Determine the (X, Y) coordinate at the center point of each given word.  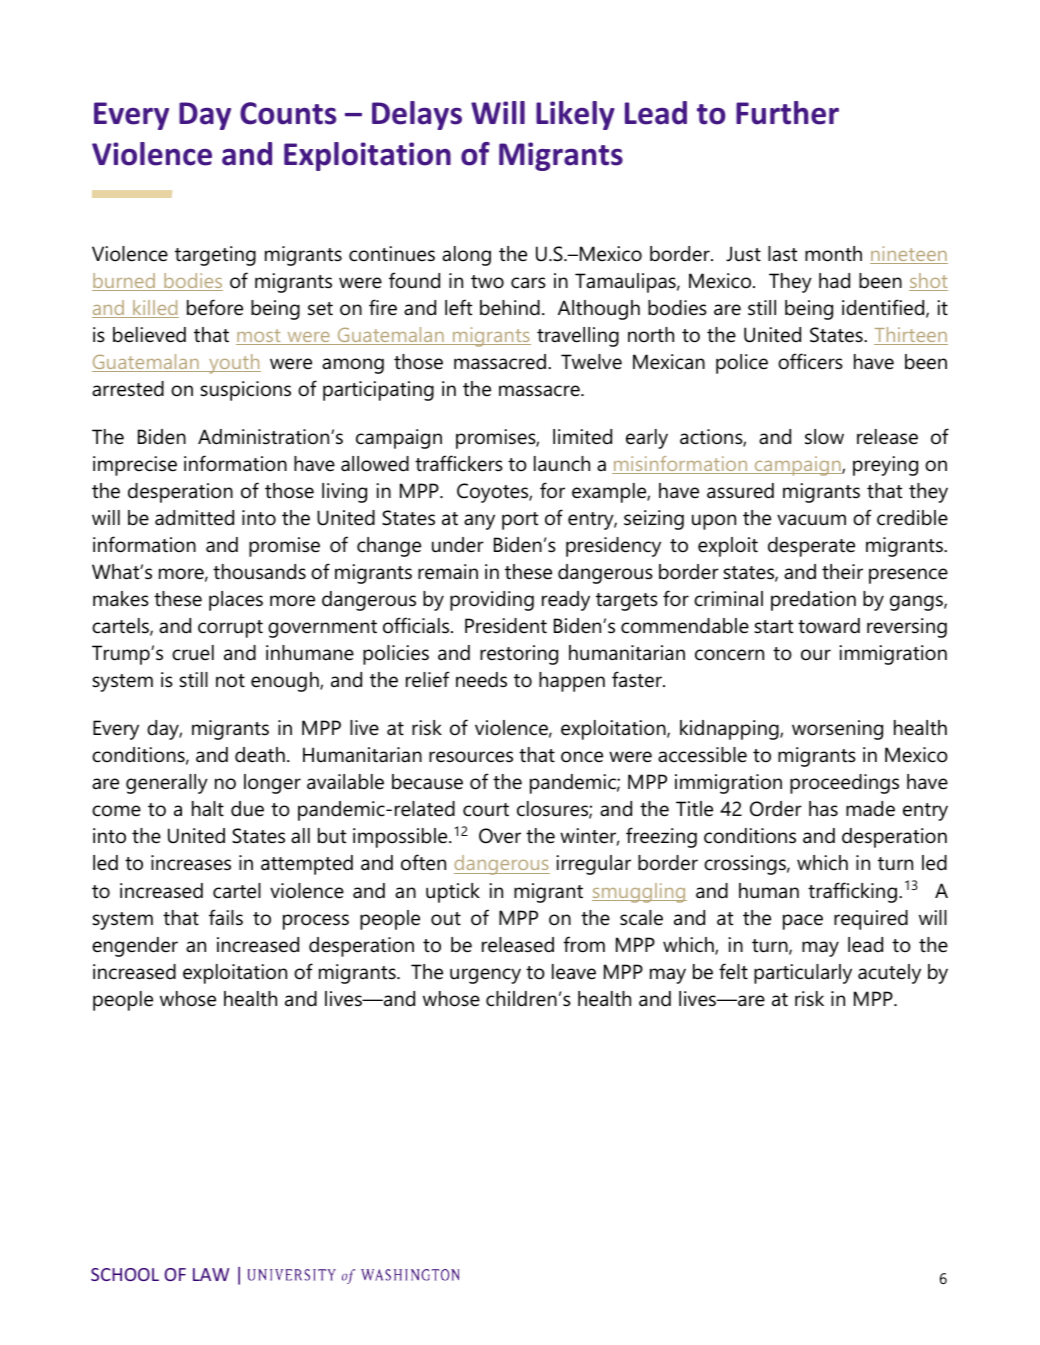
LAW (211, 1274)
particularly (803, 974)
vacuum (811, 520)
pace (803, 922)
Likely (575, 115)
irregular (593, 865)
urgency (485, 976)
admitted (194, 518)
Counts (288, 113)
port (520, 521)
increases (191, 863)
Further (787, 113)
